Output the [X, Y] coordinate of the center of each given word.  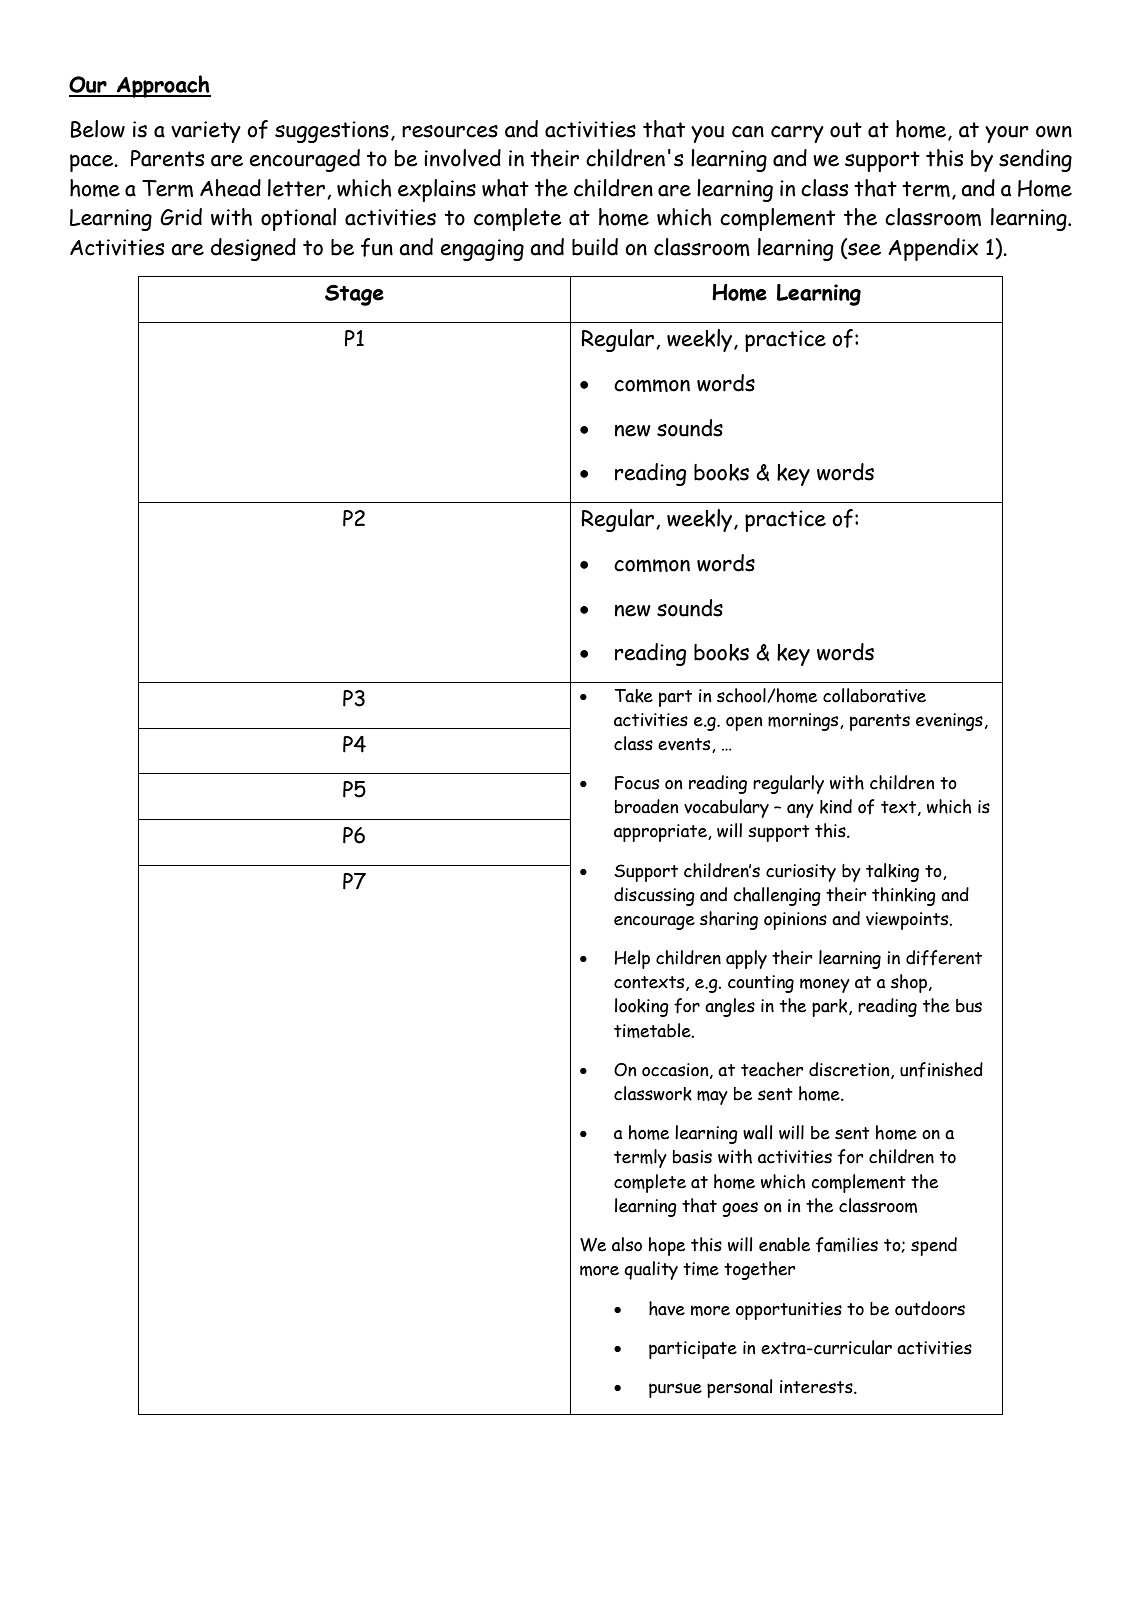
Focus [637, 783]
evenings [949, 722]
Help [632, 959]
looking [642, 1007]
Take [633, 696]
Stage [354, 295]
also [627, 1244]
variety [206, 132]
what [505, 188]
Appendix [933, 249]
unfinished [941, 1070]
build [595, 247]
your [1007, 134]
